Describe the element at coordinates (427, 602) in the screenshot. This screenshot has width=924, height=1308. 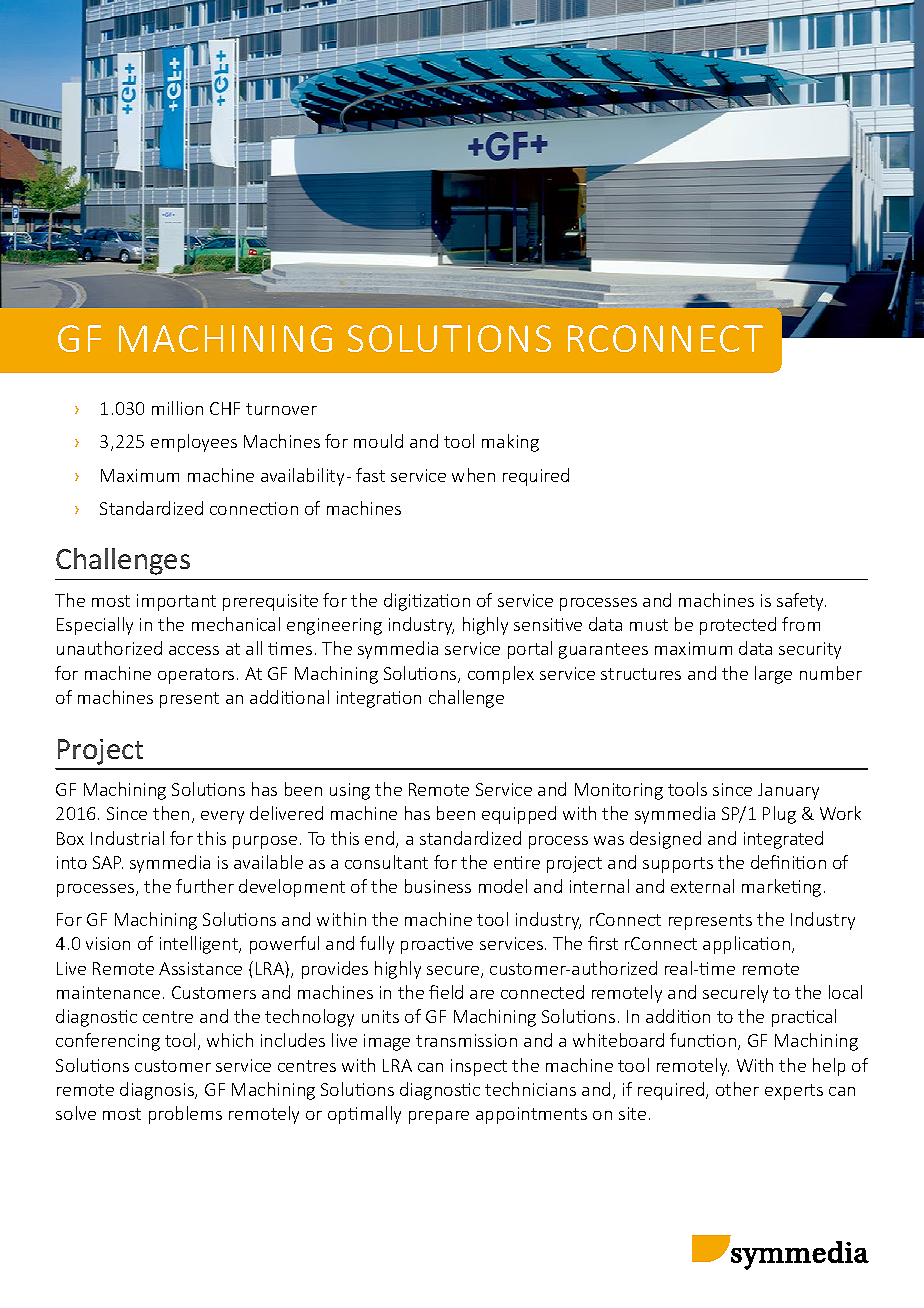
I see `digitization` at that location.
